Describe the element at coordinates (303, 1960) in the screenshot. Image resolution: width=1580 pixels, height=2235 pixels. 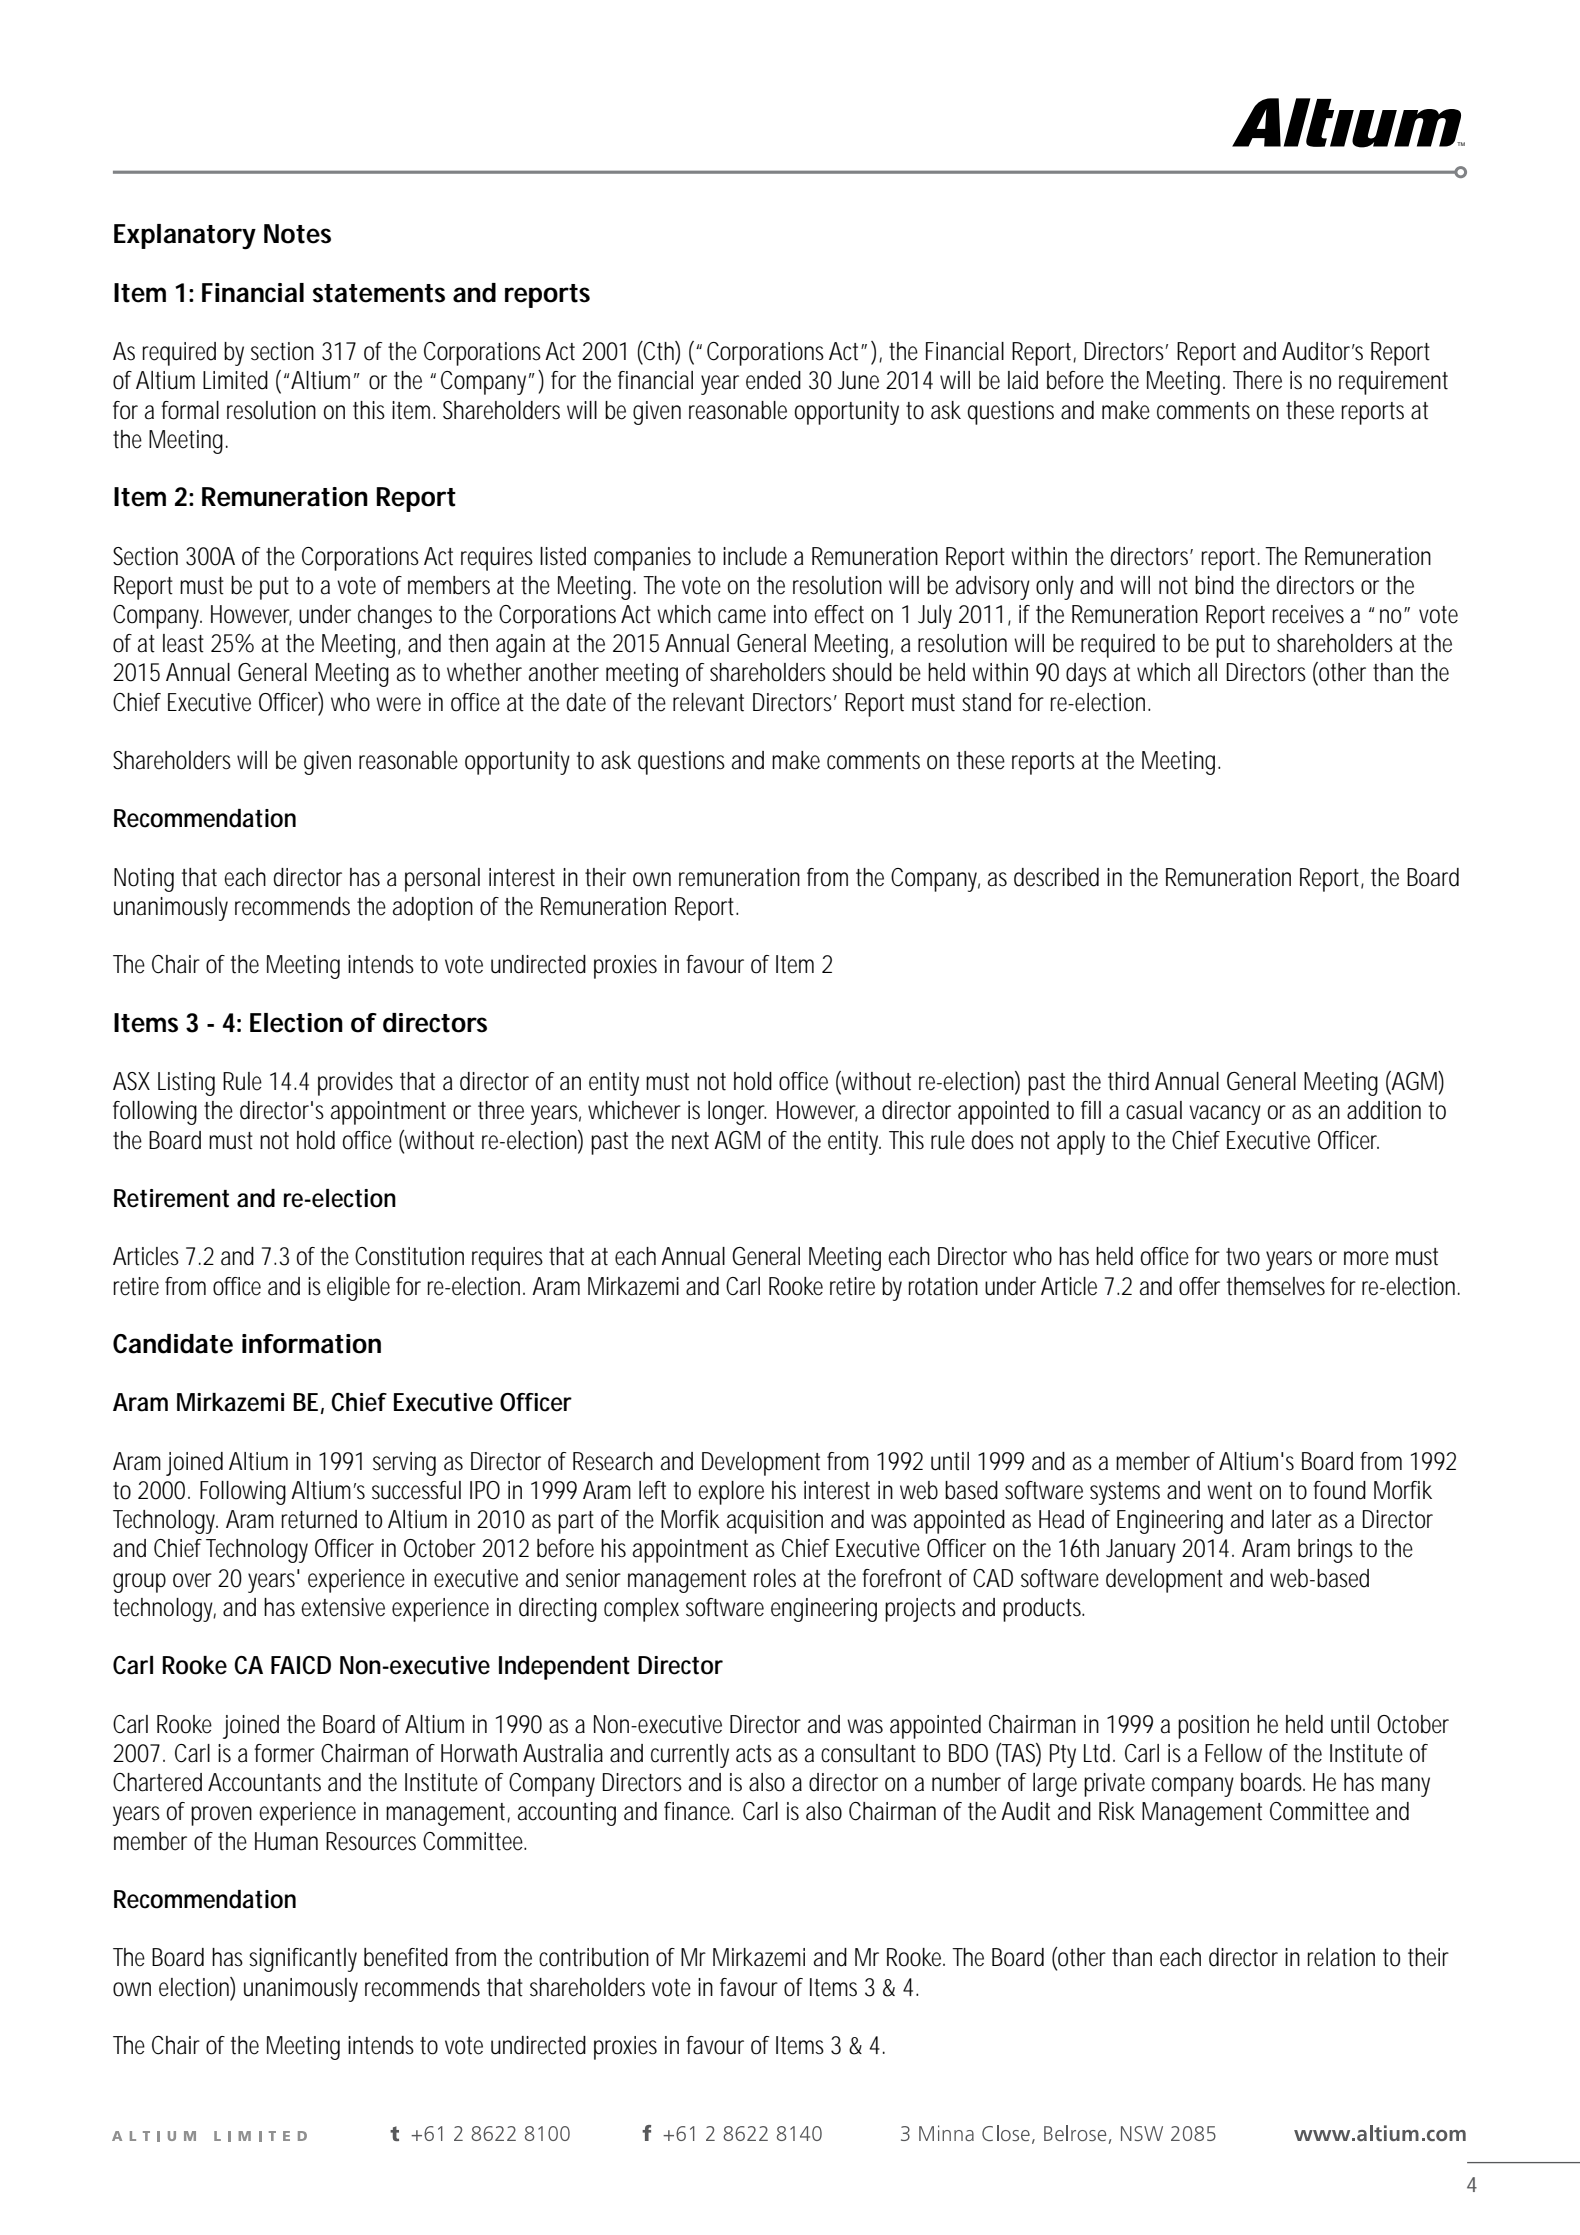
I see `significantly` at that location.
